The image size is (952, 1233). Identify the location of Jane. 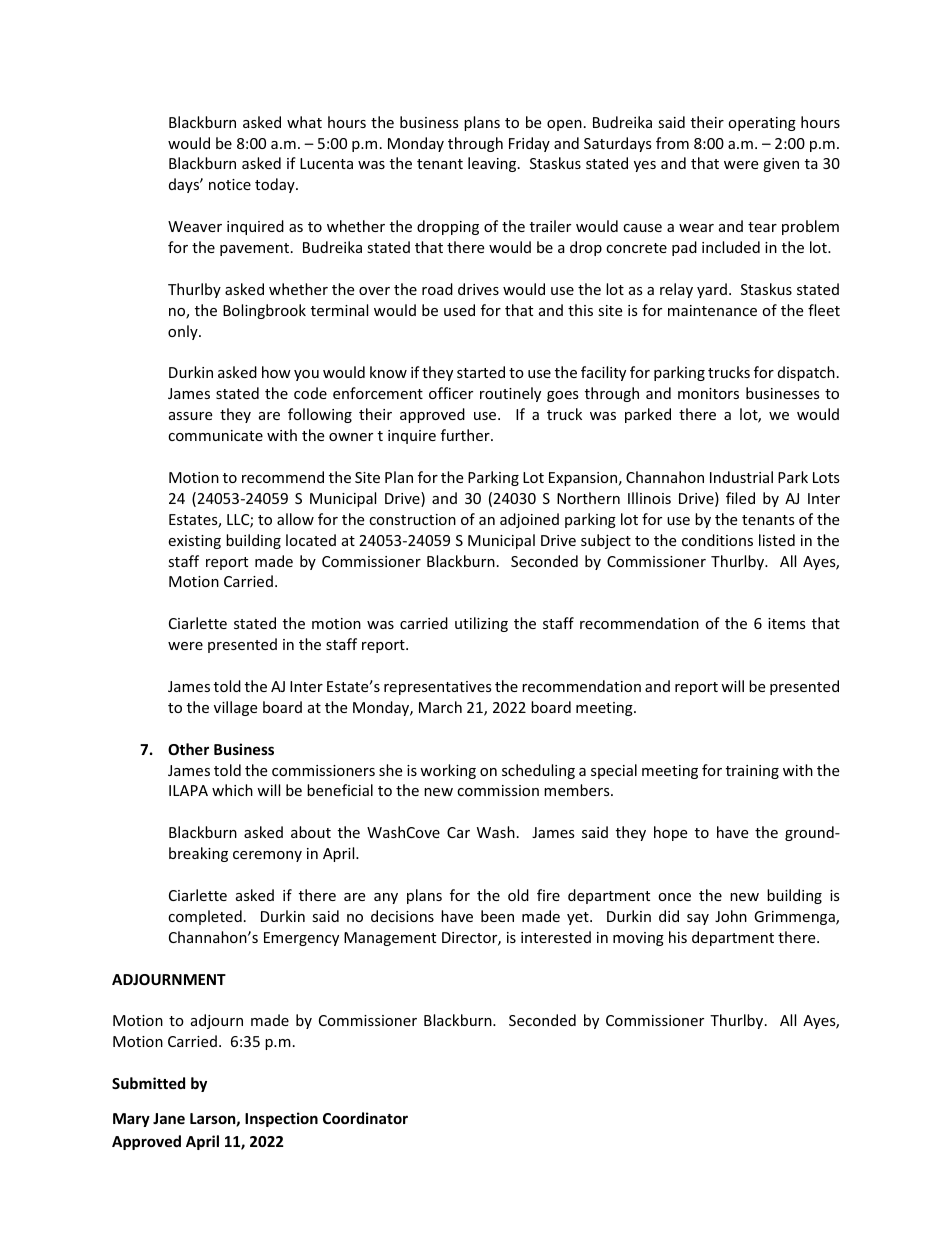
(169, 1118).
